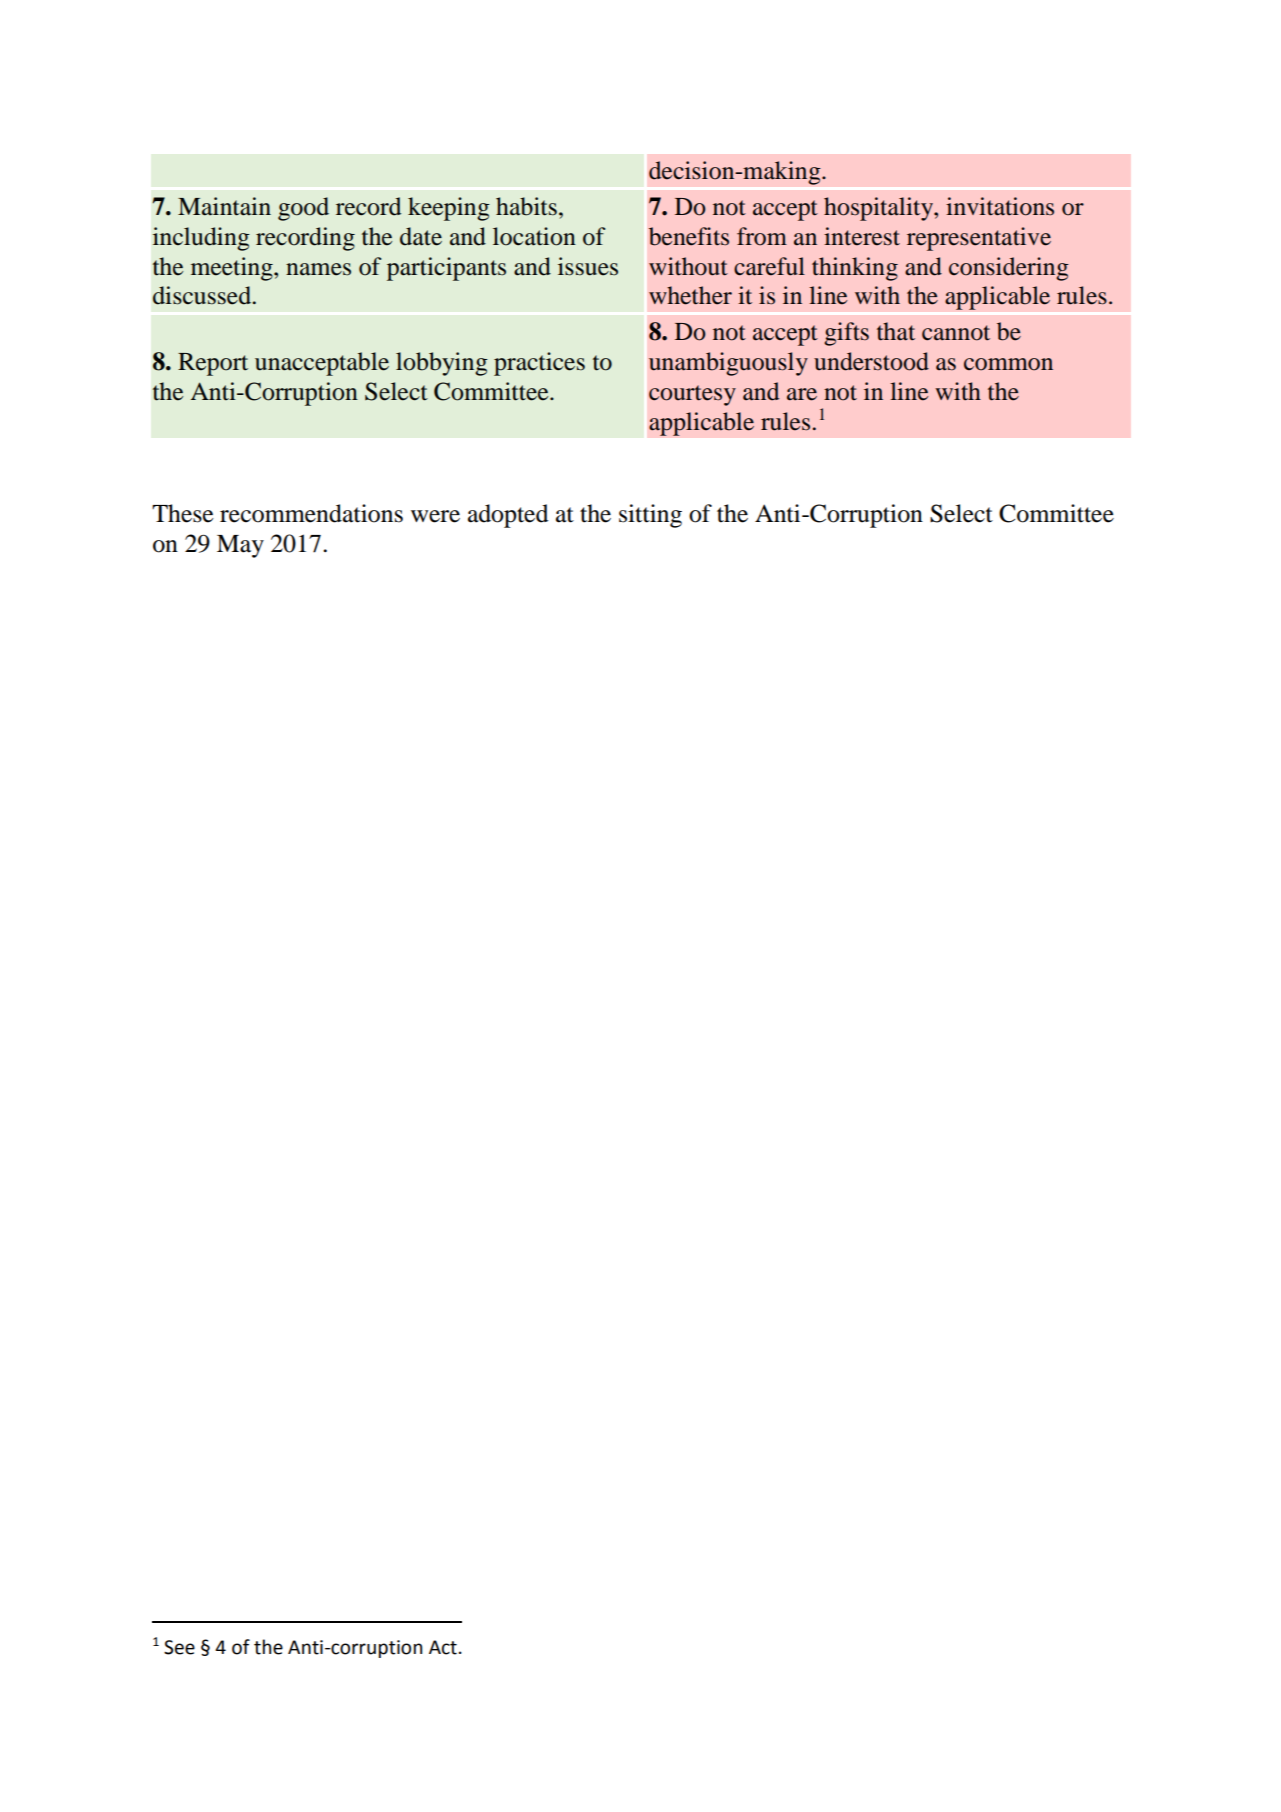  I want to click on See, so click(179, 1647).
